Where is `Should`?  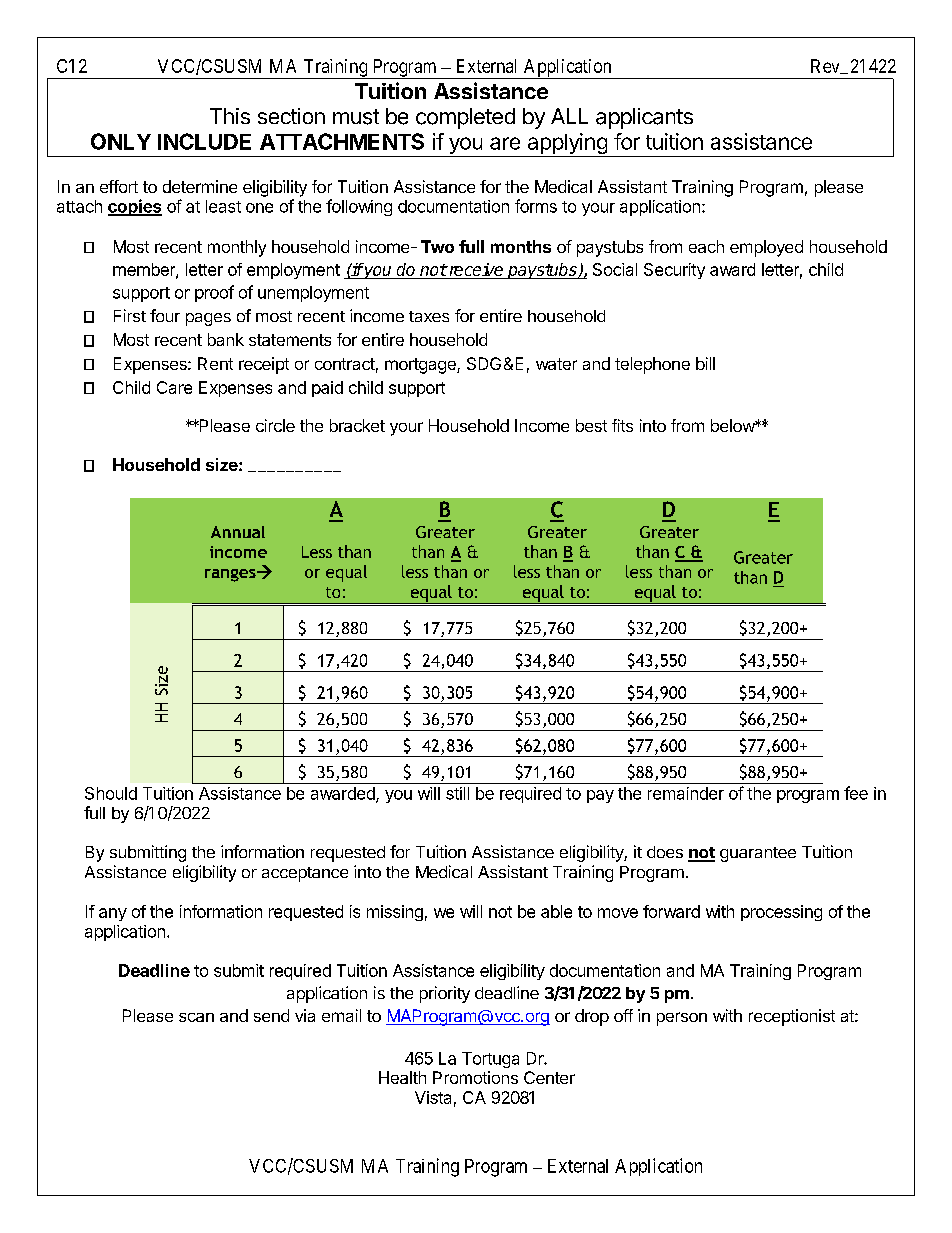
Should is located at coordinates (111, 793).
